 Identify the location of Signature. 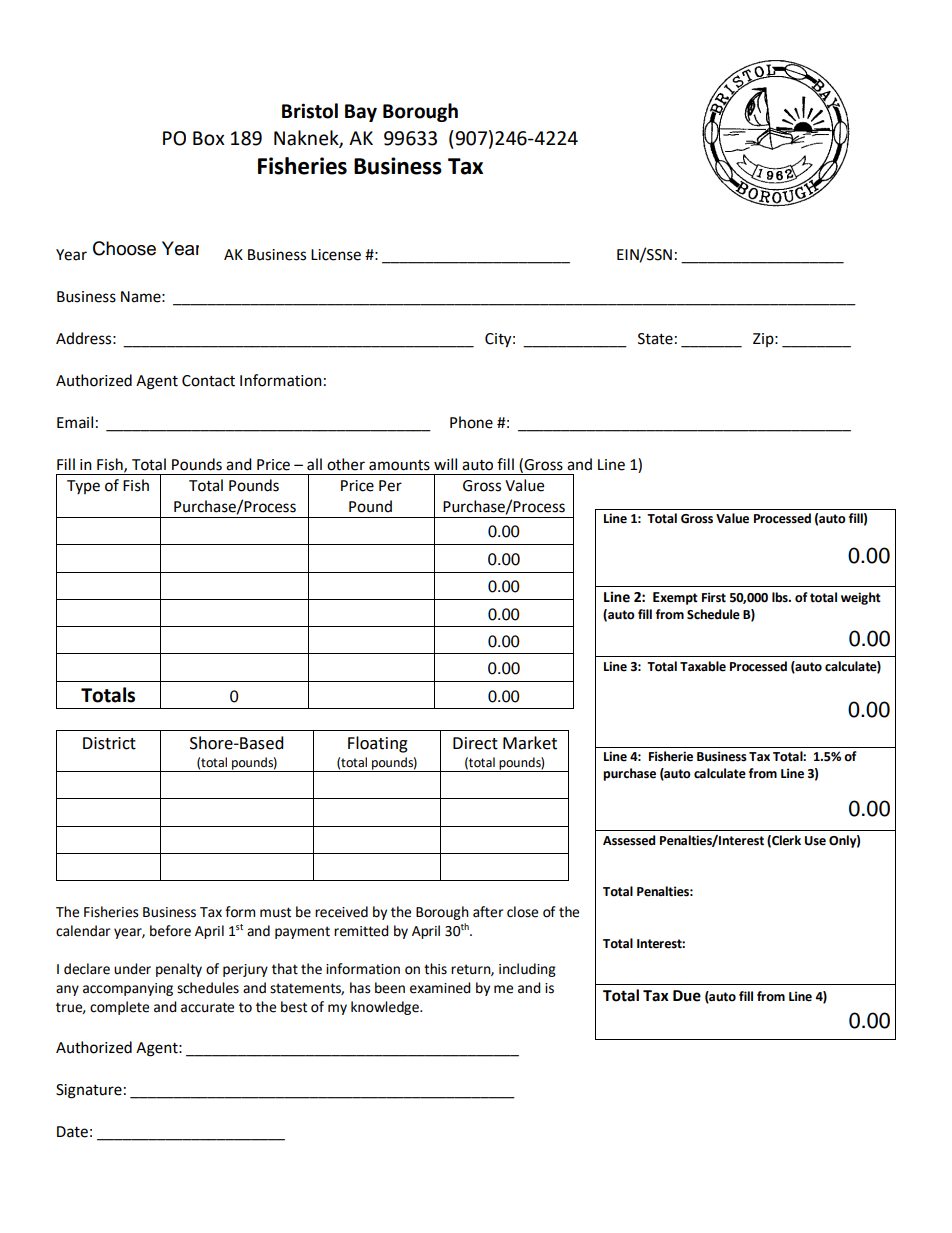
(89, 1091).
